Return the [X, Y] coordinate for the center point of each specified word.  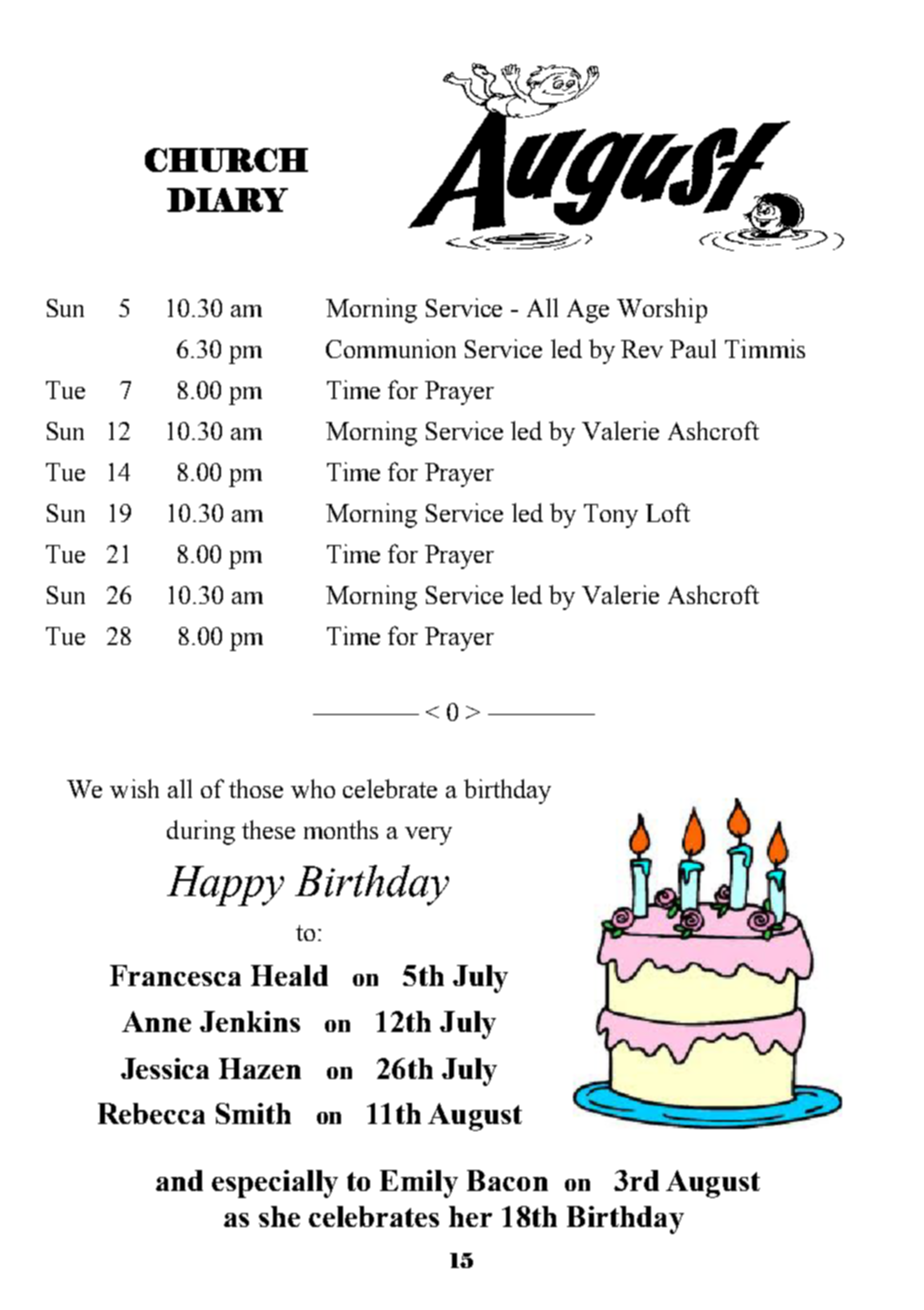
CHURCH [226, 160]
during [201, 832]
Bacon [507, 1180]
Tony [611, 516]
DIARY [227, 200]
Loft [668, 512]
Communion [391, 348]
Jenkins [250, 1021]
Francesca [175, 975]
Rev [642, 349]
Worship [662, 310]
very [428, 836]
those [256, 788]
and [179, 1180]
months [341, 829]
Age [588, 311]
